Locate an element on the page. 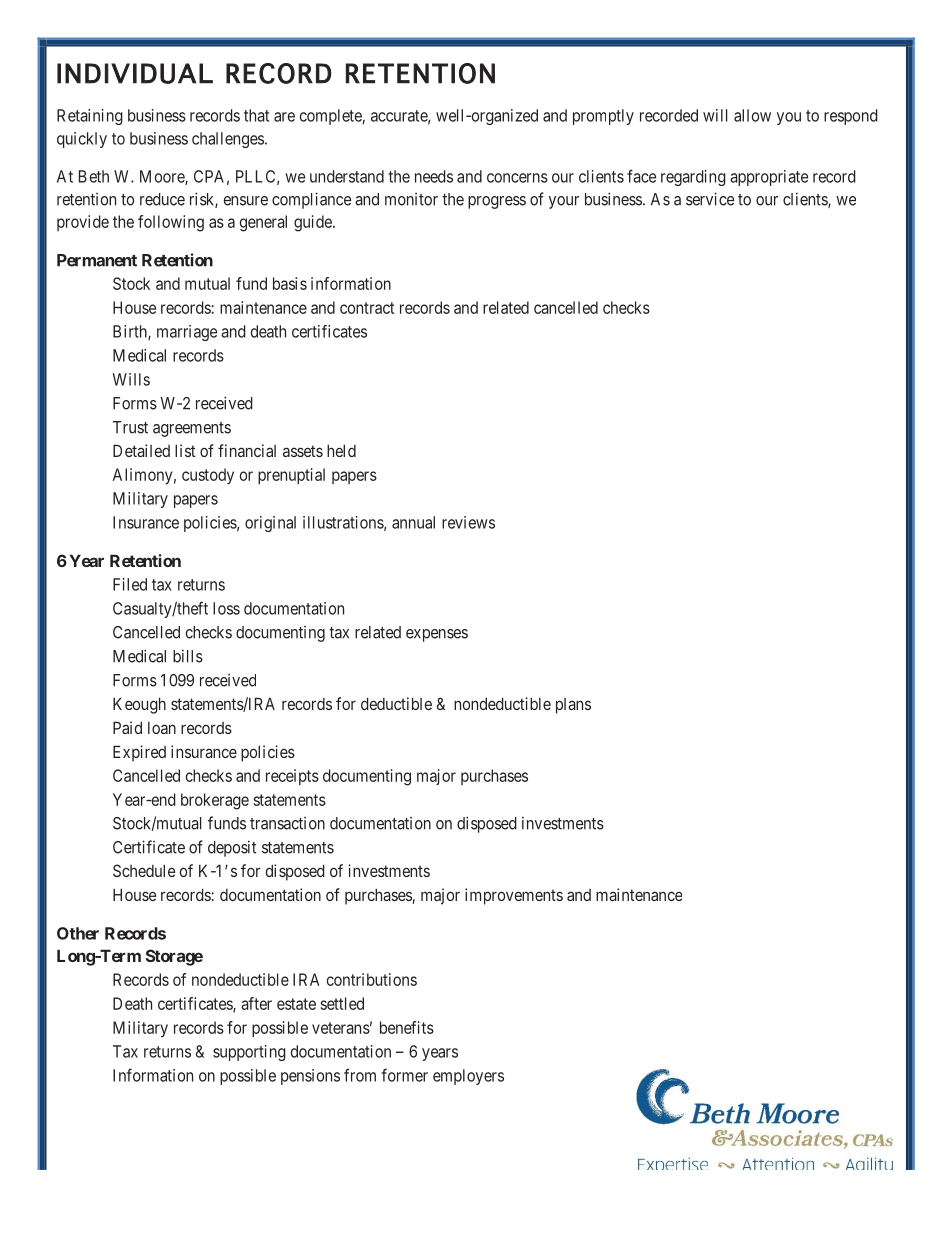 The width and height of the page is (952, 1233). brokerage is located at coordinates (215, 801).
